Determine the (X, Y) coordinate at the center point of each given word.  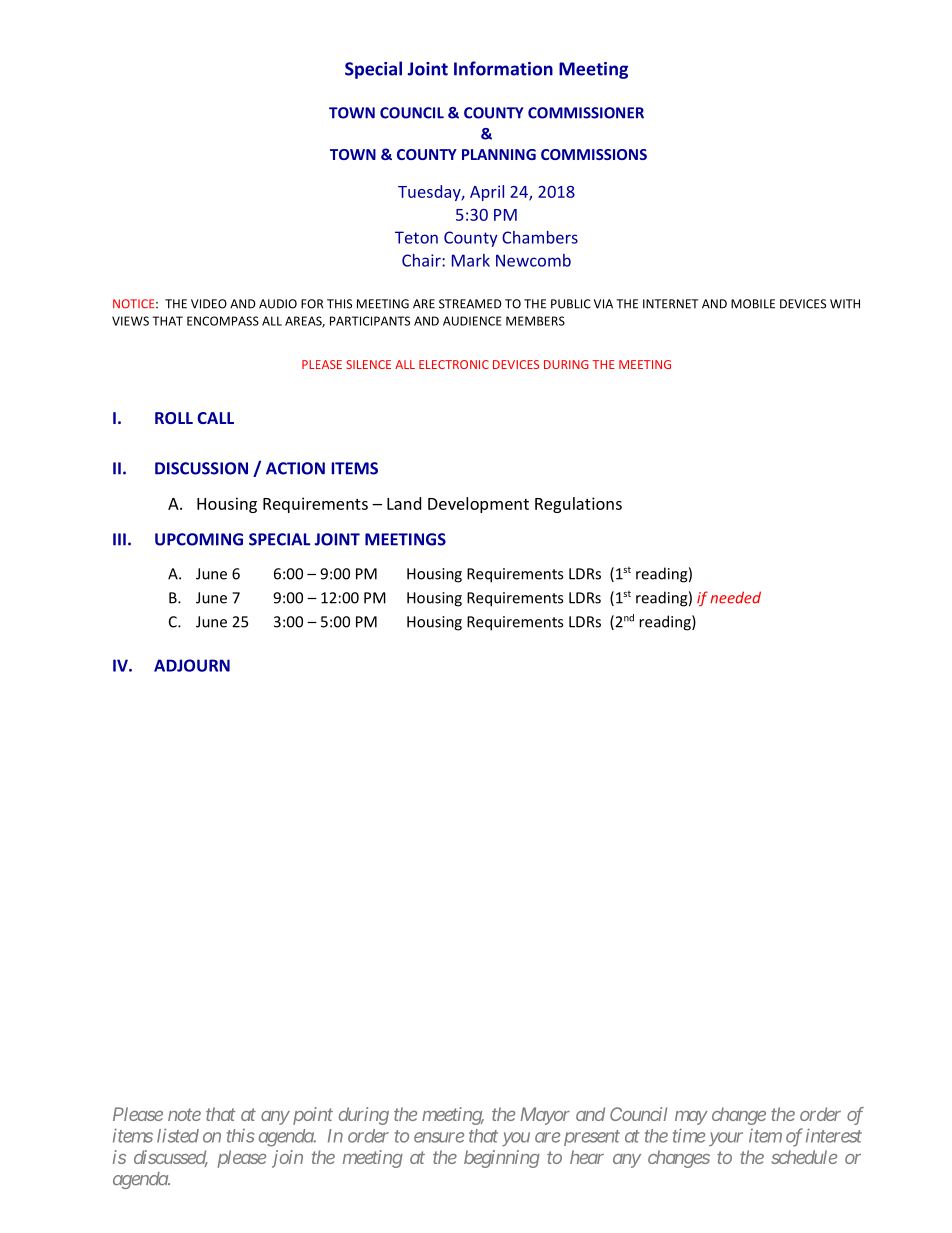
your (726, 1139)
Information (503, 68)
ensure (439, 1137)
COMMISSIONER (586, 113)
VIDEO (209, 304)
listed (178, 1135)
